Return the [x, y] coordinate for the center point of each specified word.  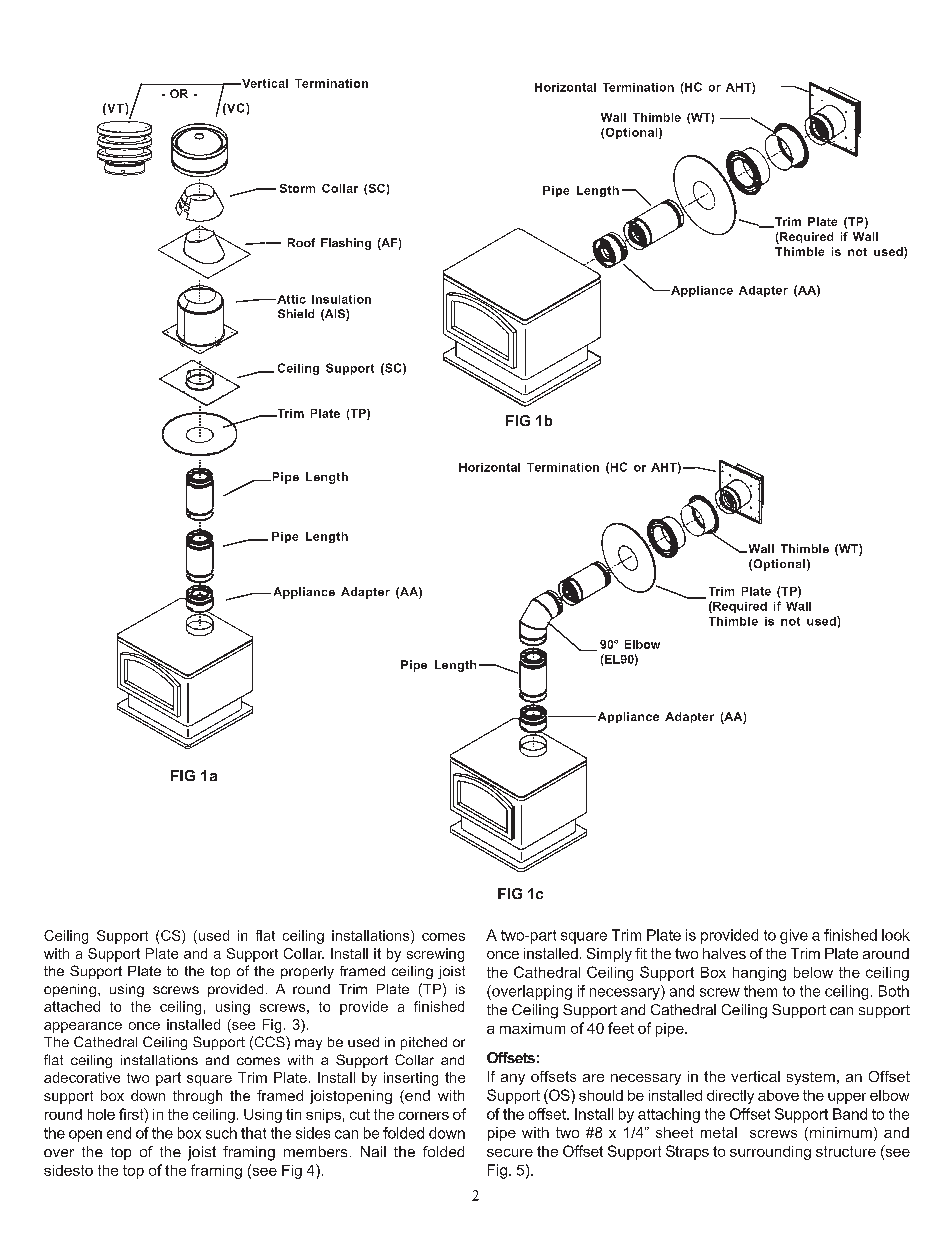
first [132, 1115]
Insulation [341, 299]
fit [641, 953]
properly [307, 972]
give [794, 936]
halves [724, 953]
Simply [609, 955]
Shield [296, 313]
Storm [297, 188]
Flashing [346, 244]
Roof [301, 242]
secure [510, 1153]
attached [72, 1006]
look [896, 935]
